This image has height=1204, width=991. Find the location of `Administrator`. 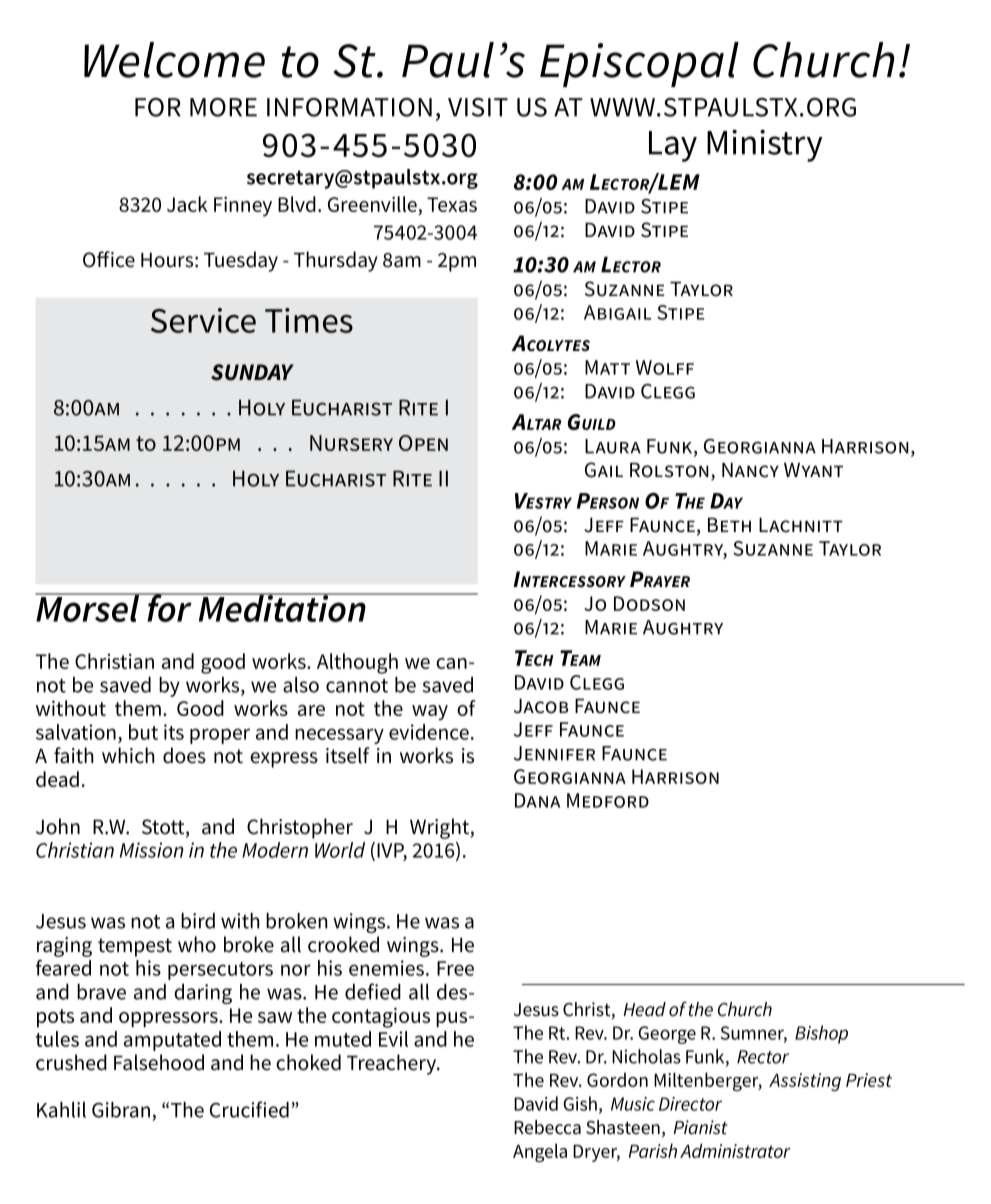

Administrator is located at coordinates (735, 1150).
